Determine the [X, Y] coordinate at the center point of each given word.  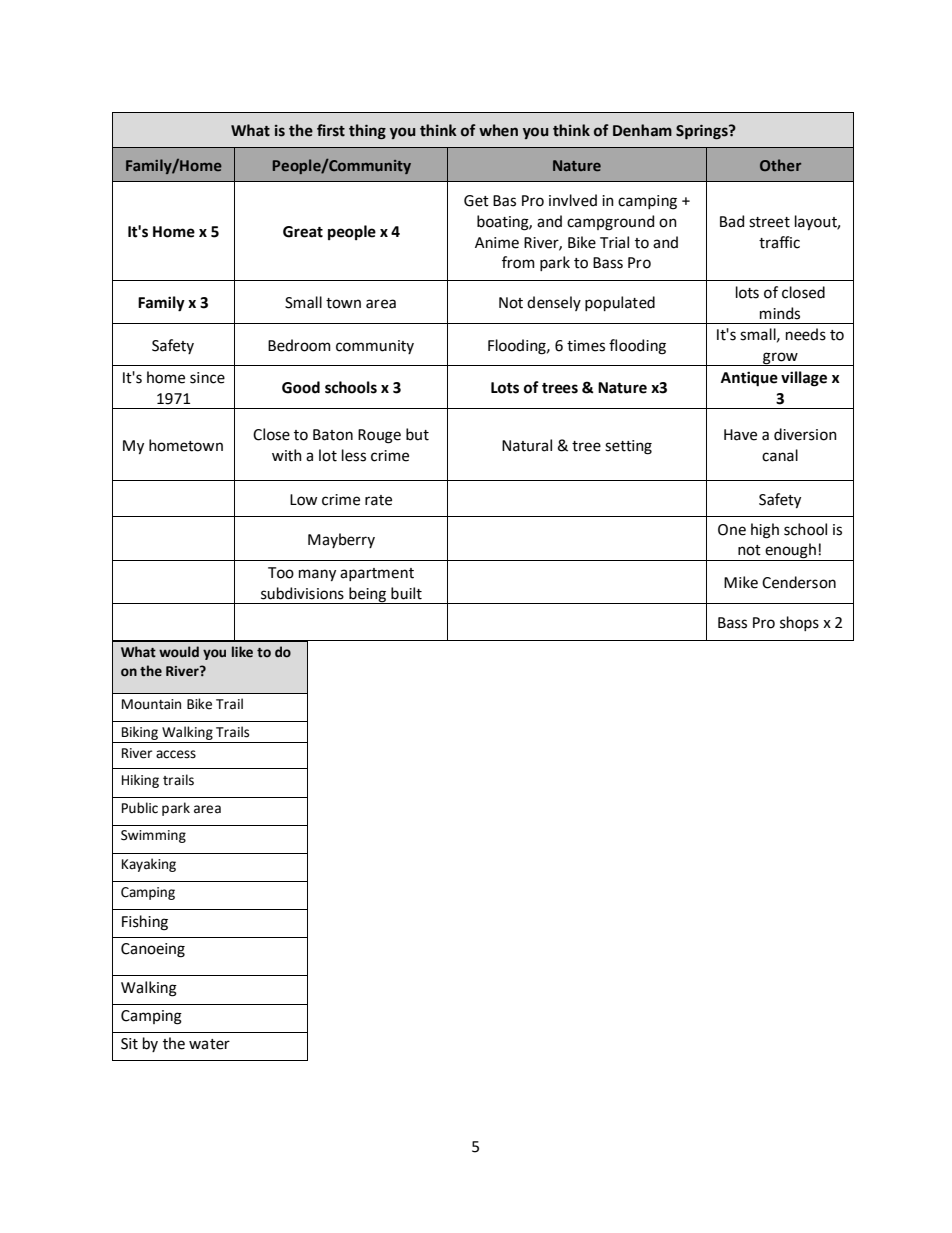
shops [799, 623]
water [209, 1044]
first [331, 130]
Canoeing [153, 950]
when [498, 130]
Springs [703, 131]
